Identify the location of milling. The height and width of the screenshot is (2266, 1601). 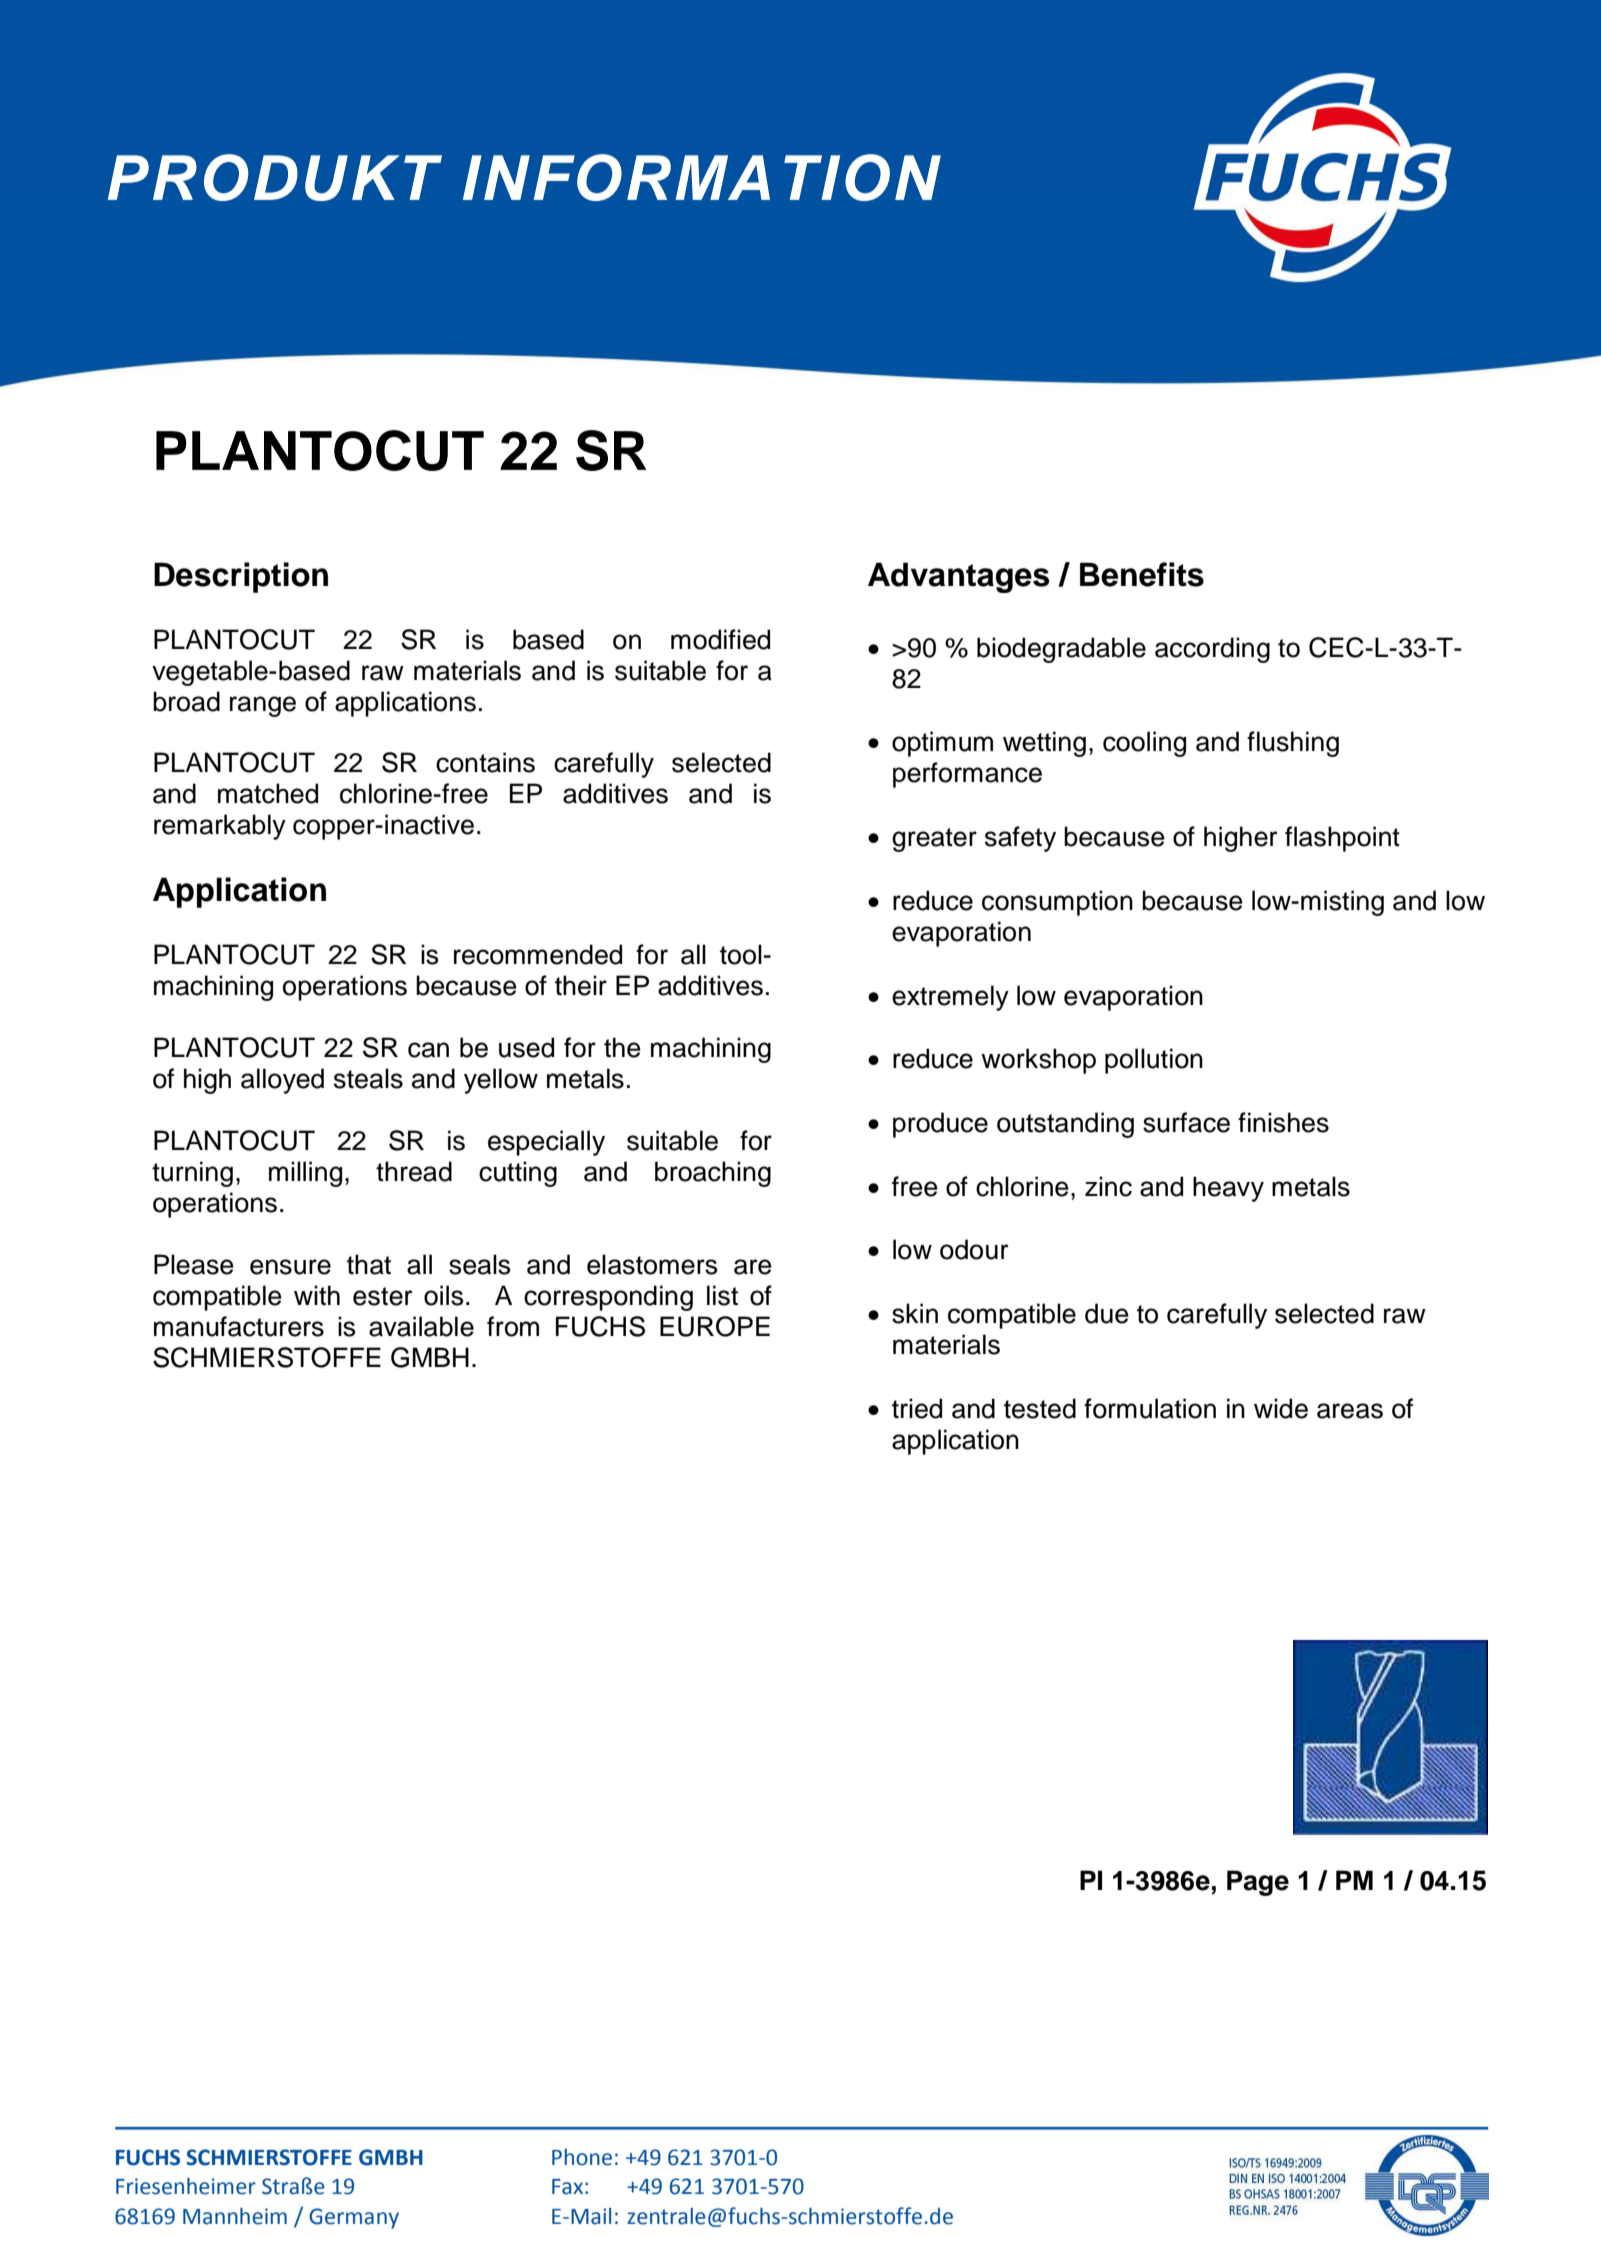
(305, 1174).
